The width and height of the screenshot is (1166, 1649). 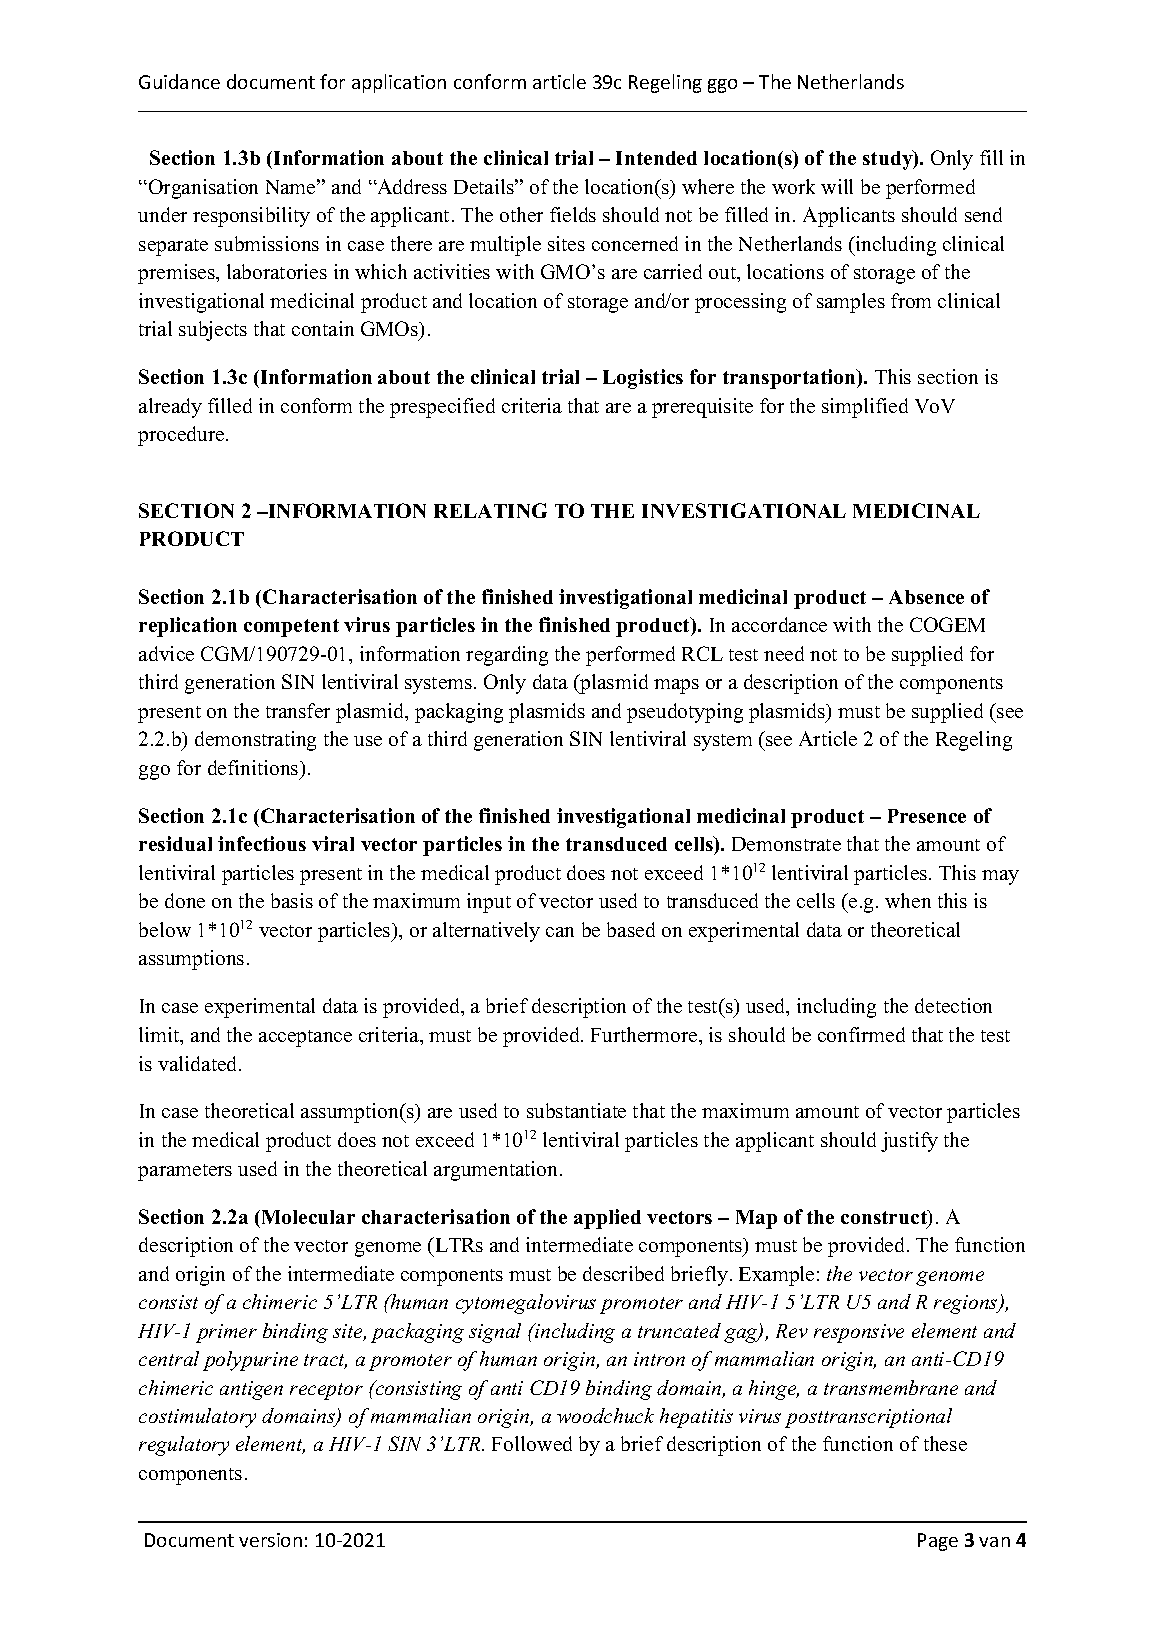 What do you see at coordinates (489, 903) in the screenshot?
I see `input` at bounding box center [489, 903].
